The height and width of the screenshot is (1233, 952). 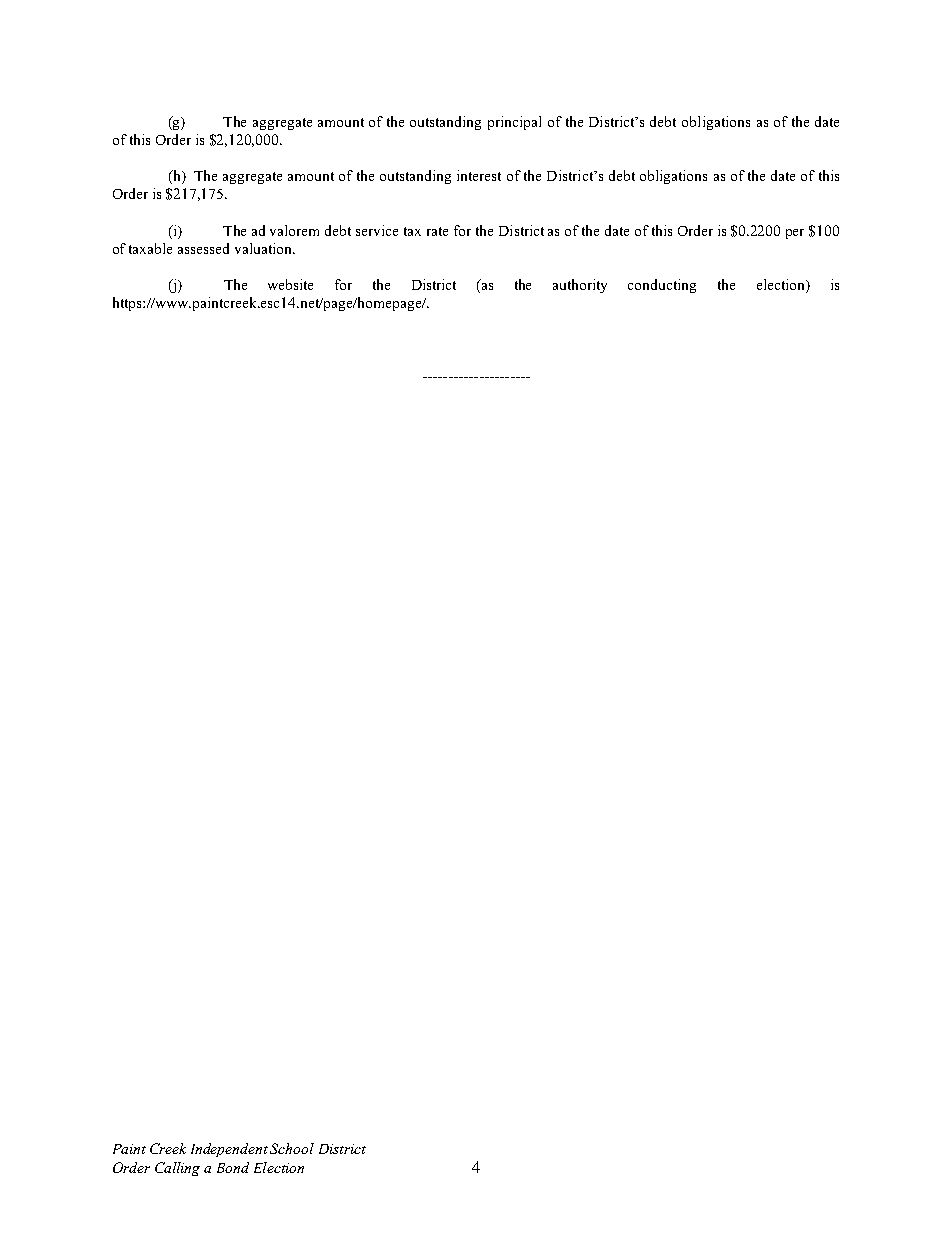 What do you see at coordinates (229, 1150) in the screenshot?
I see `Independent` at bounding box center [229, 1150].
